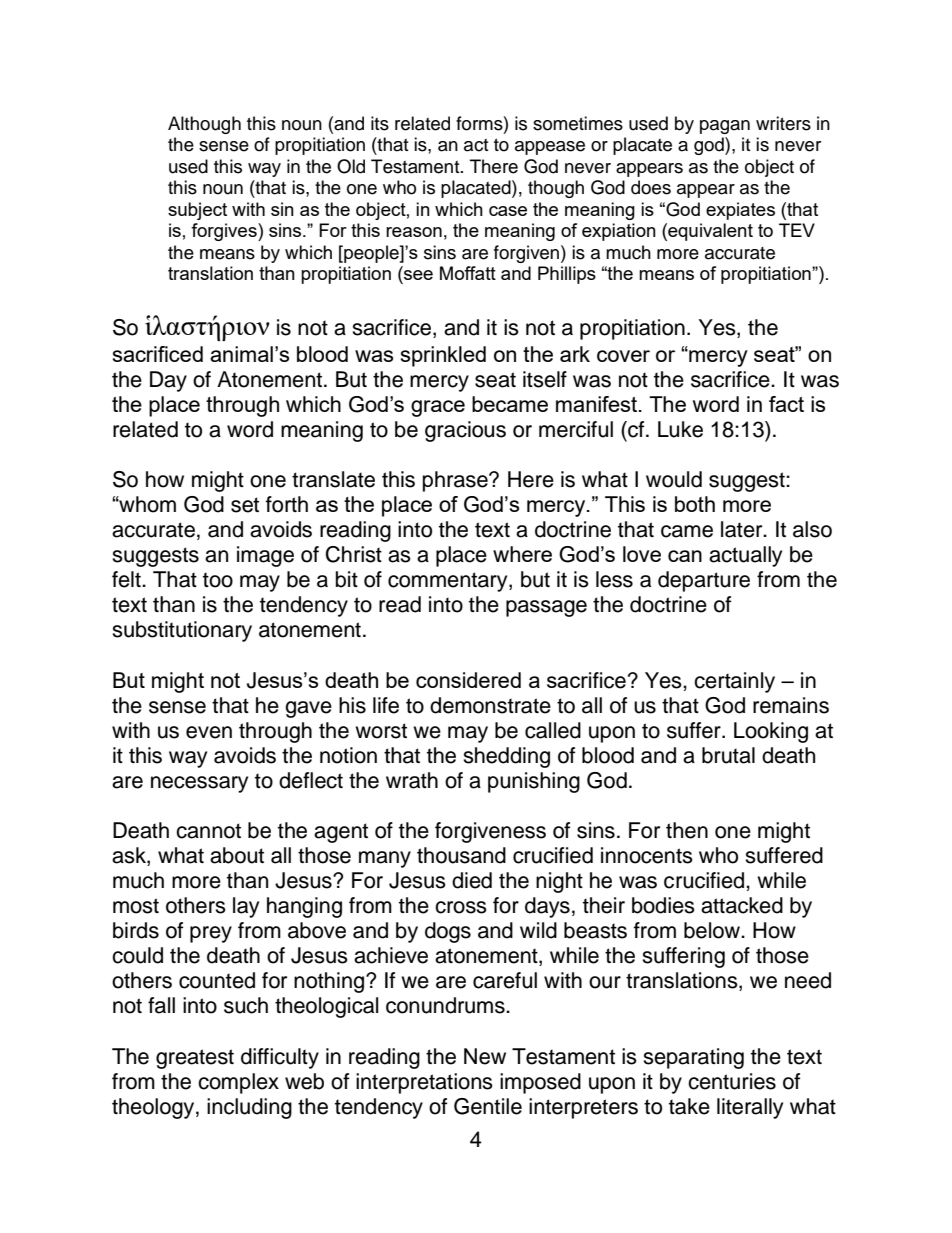  What do you see at coordinates (238, 1083) in the image?
I see `complex` at bounding box center [238, 1083].
